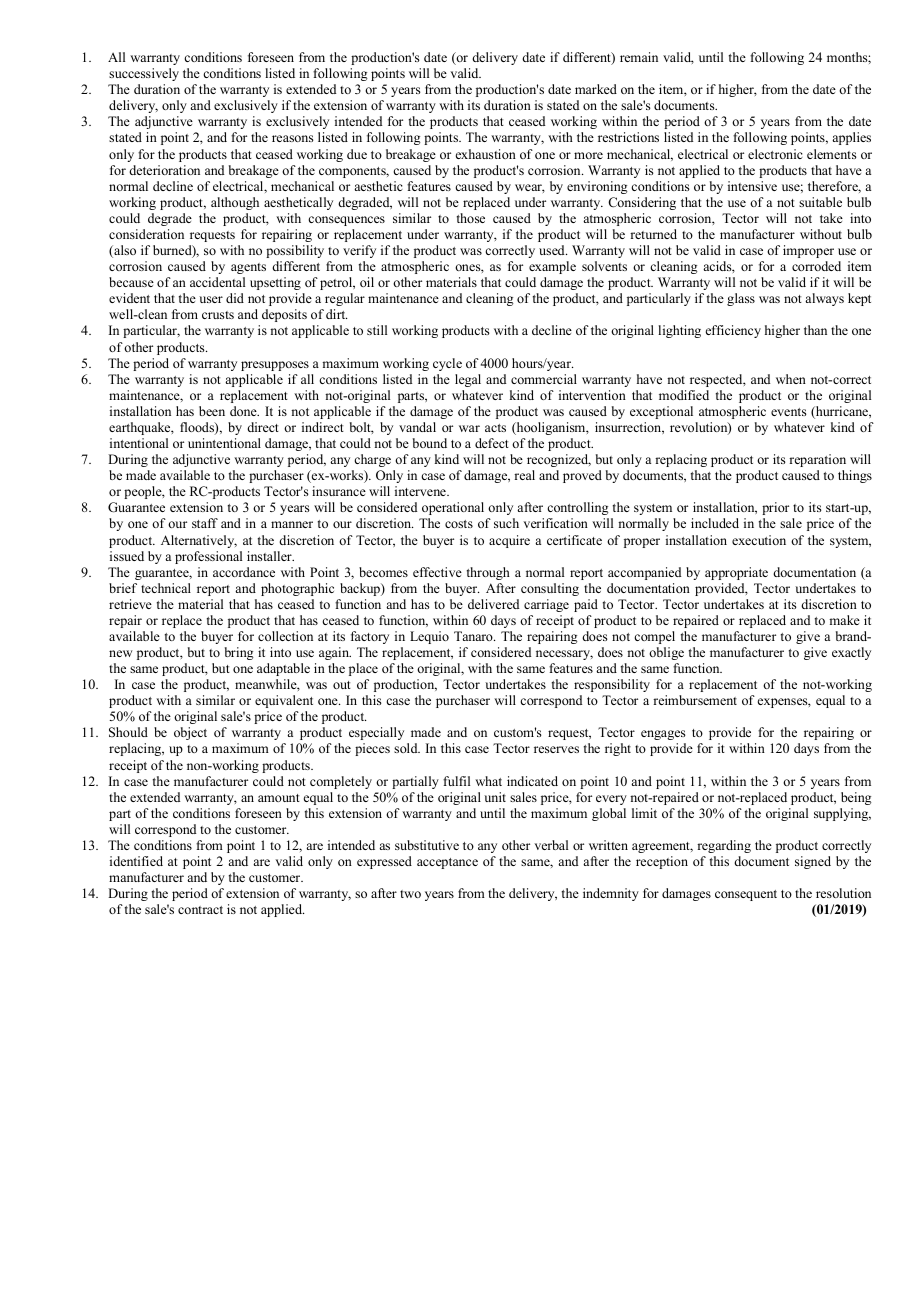 The width and height of the screenshot is (924, 1308). Describe the element at coordinates (200, 910) in the screenshot. I see `contract` at that location.
